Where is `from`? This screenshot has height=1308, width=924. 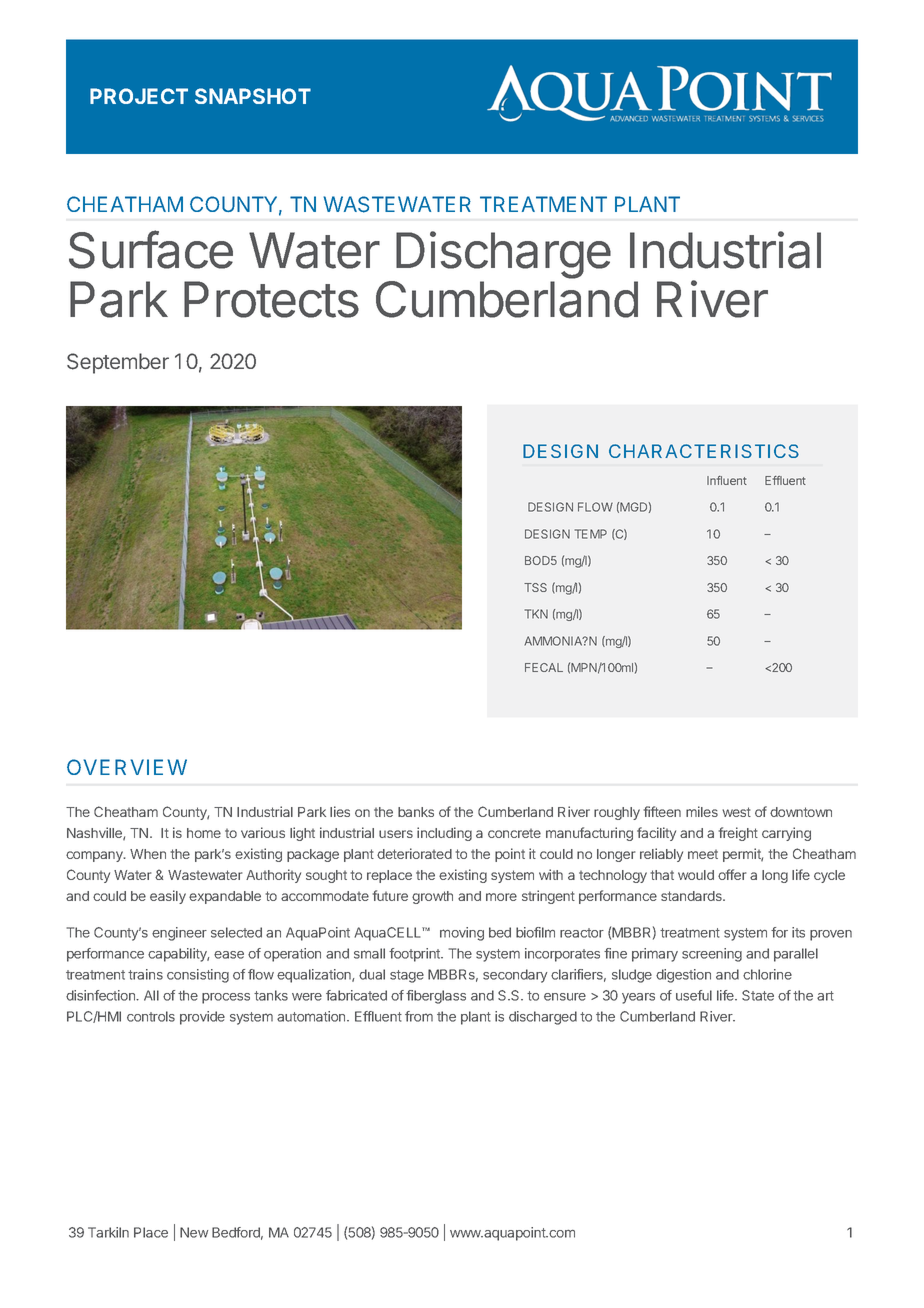 from is located at coordinates (419, 1016).
